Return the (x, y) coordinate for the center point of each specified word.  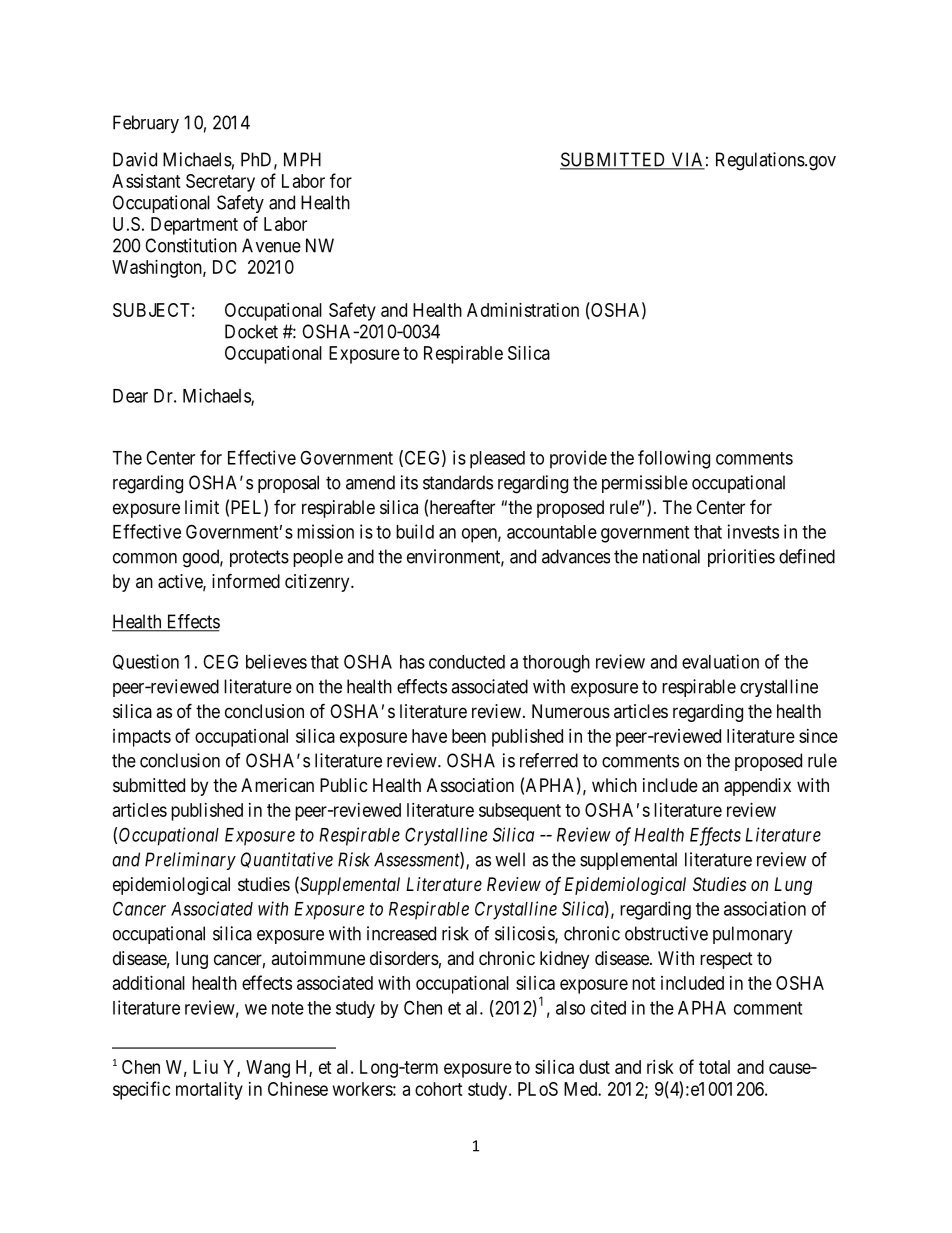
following (674, 459)
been (469, 736)
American (277, 785)
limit (202, 507)
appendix (757, 787)
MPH (302, 159)
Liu (205, 1067)
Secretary (220, 183)
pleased (497, 460)
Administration (523, 310)
